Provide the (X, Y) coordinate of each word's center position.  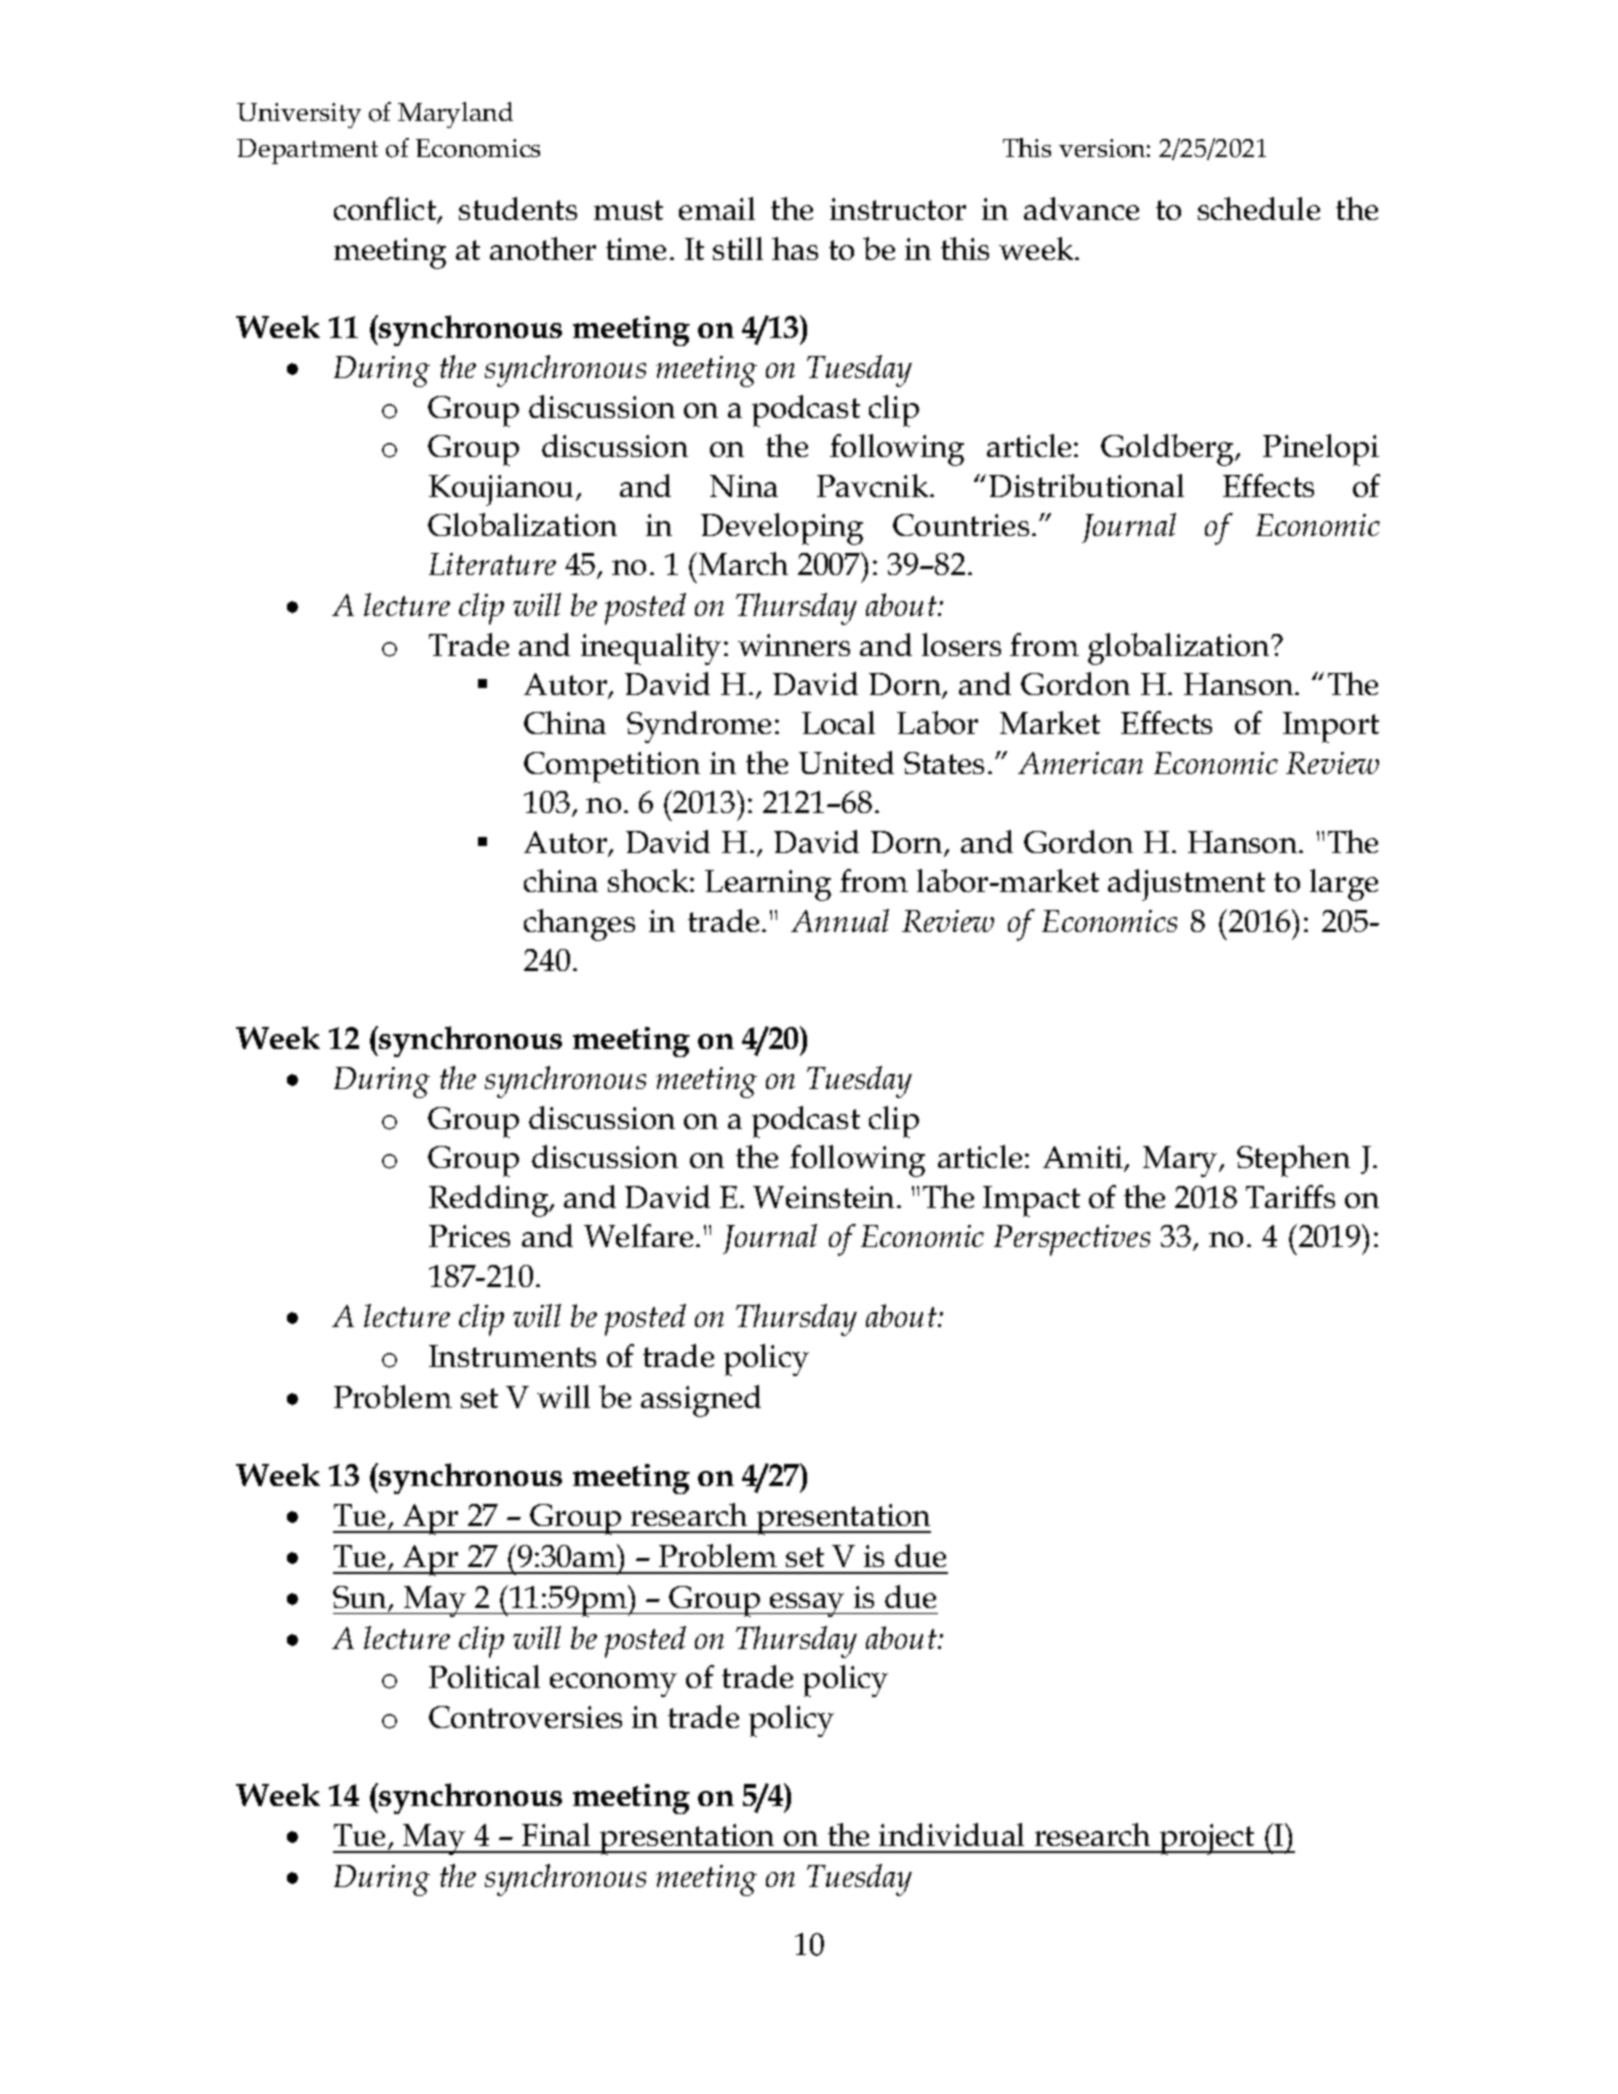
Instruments (512, 1356)
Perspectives (1072, 1240)
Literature (492, 564)
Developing (782, 529)
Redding (490, 1201)
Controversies (525, 1717)
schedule (1259, 208)
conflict (386, 210)
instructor (898, 209)
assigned (701, 1401)
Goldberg (1169, 450)
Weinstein (825, 1197)
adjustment (1186, 885)
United (846, 762)
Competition (612, 767)
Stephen (1293, 1161)
